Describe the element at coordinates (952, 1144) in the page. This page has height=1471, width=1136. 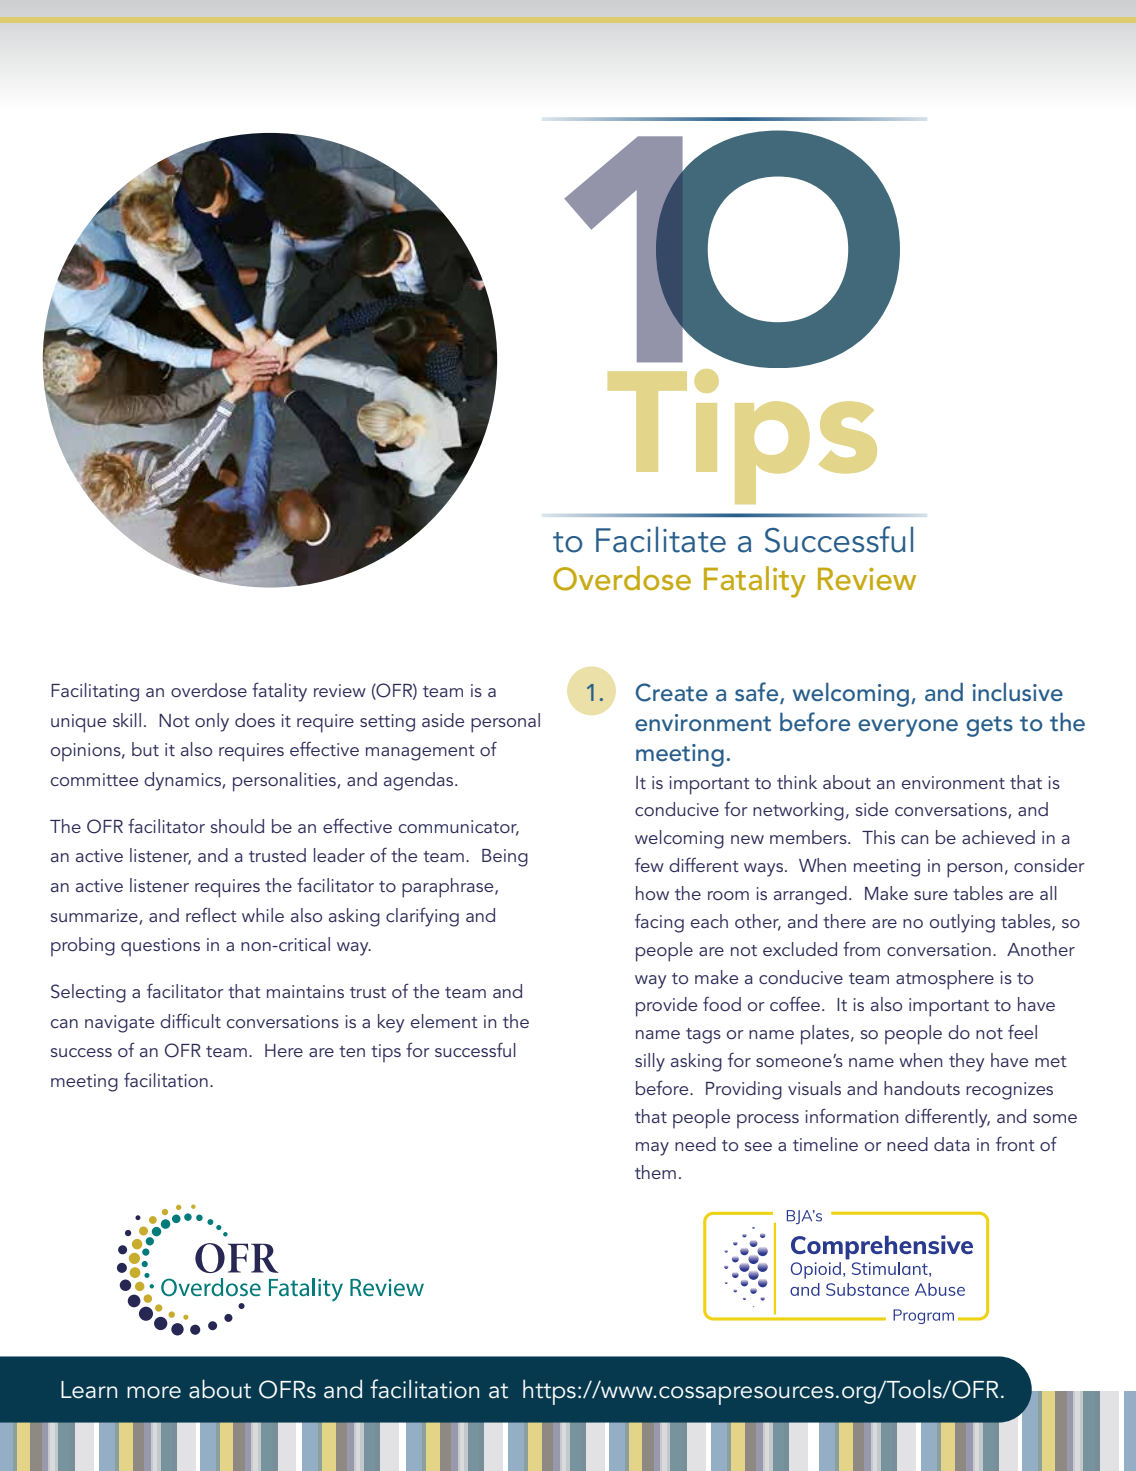
I see `data` at that location.
